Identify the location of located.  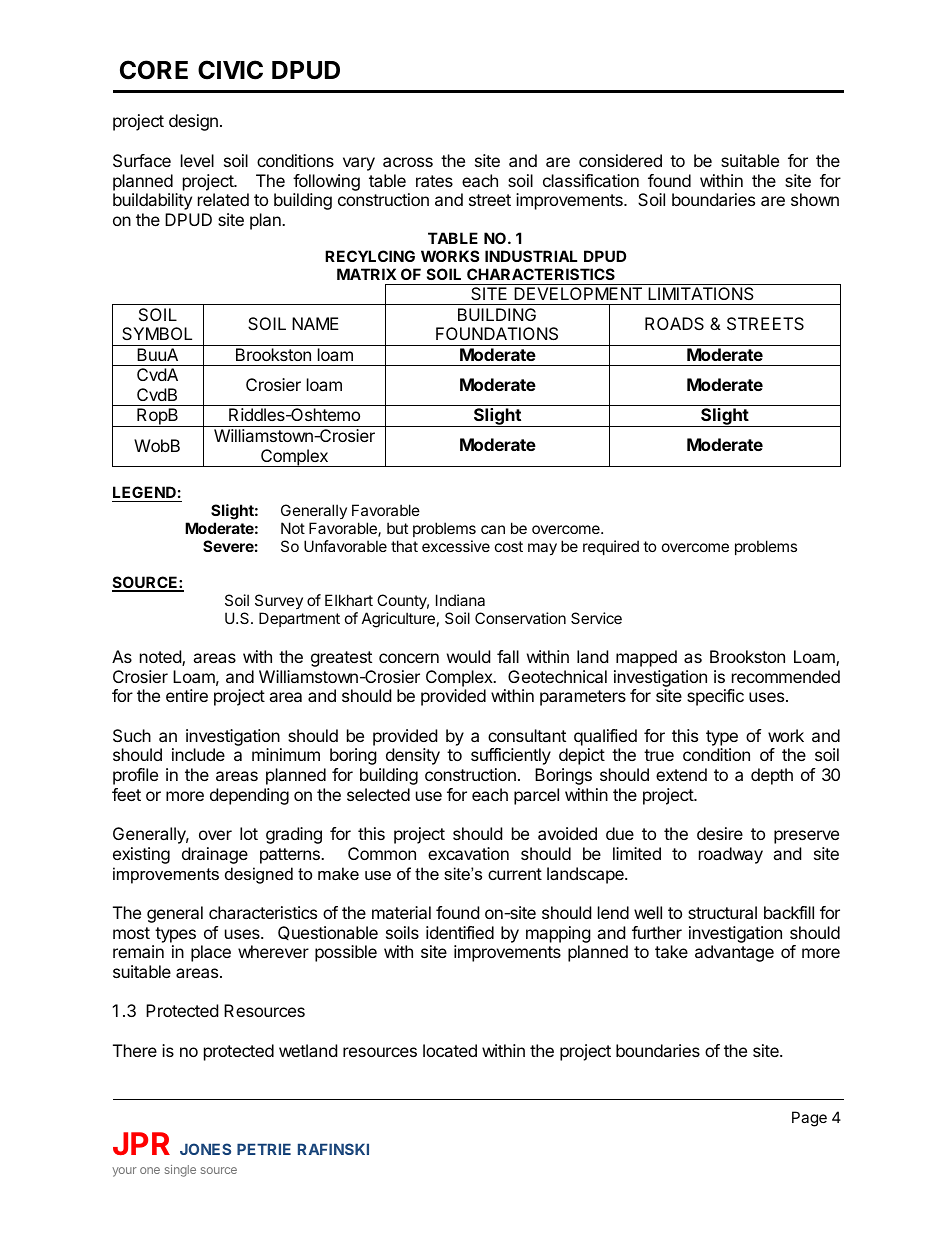
(450, 1050).
